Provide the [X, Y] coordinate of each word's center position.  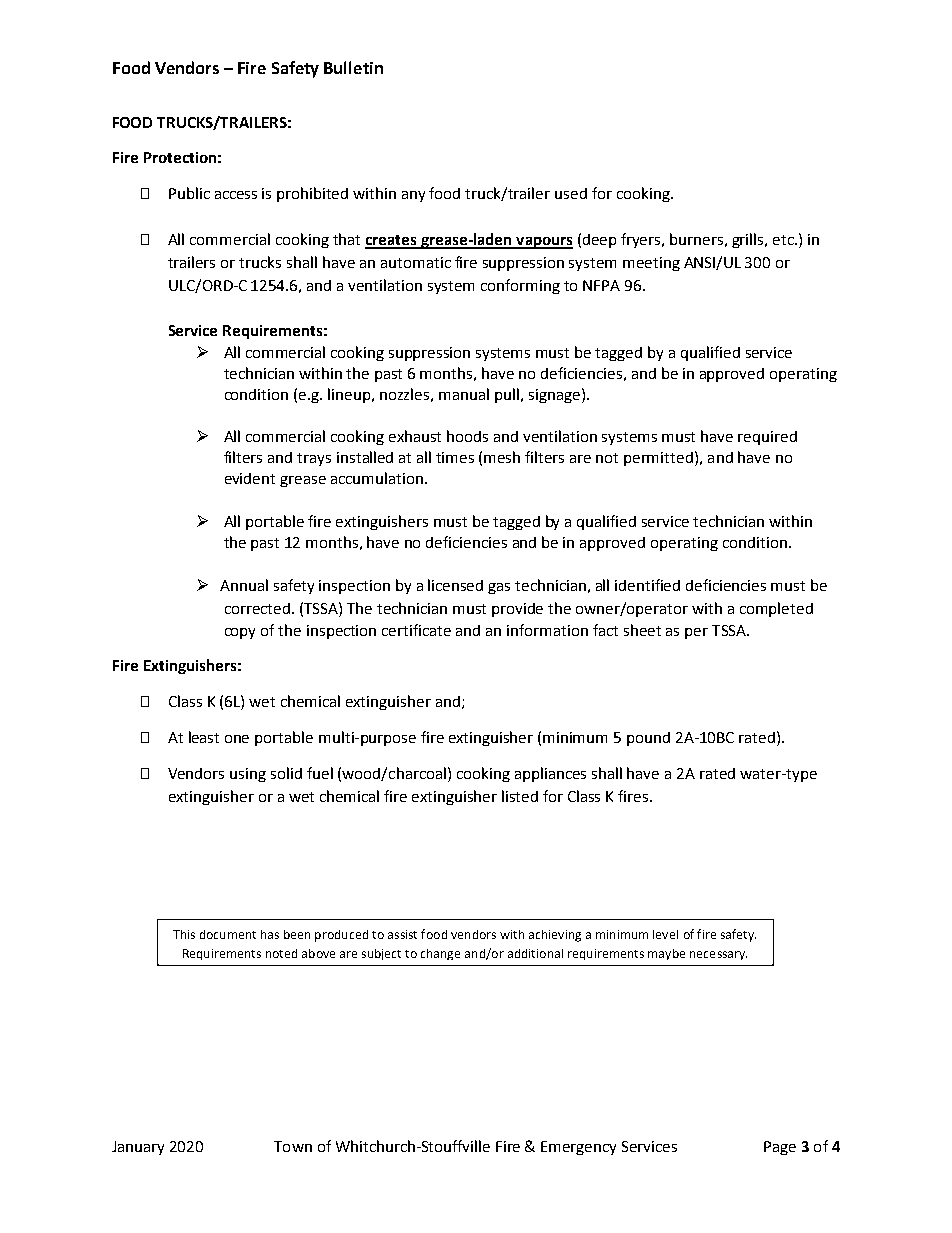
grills [749, 240]
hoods [467, 436]
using [248, 775]
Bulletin [353, 67]
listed [520, 796]
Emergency [578, 1148]
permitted [658, 459]
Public [189, 193]
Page [780, 1148]
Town [293, 1146]
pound [648, 739]
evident [250, 478]
